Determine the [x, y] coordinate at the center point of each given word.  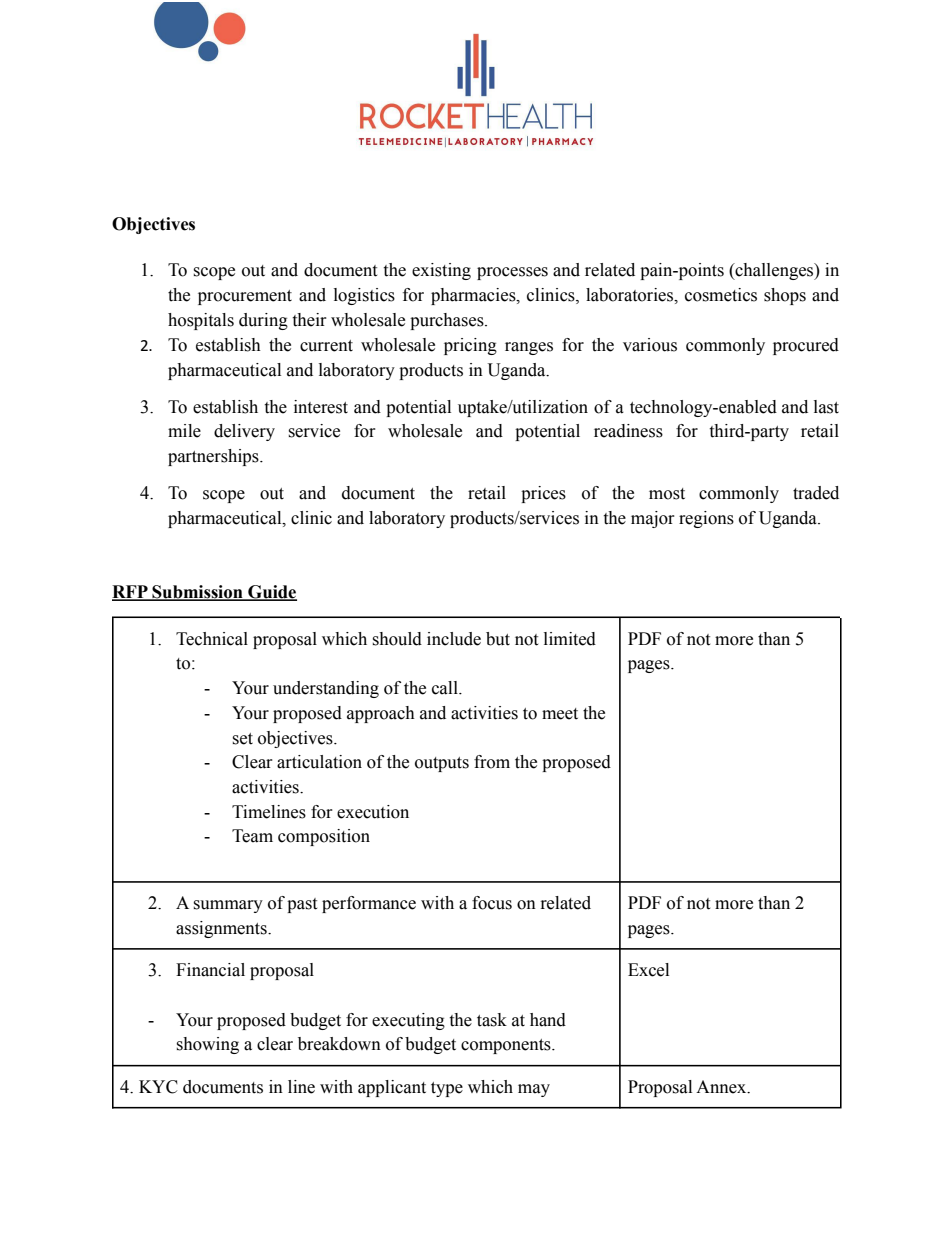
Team [252, 836]
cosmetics [721, 295]
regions [706, 519]
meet [560, 714]
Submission [197, 593]
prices [543, 494]
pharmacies [474, 296]
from [492, 762]
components [507, 1046]
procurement [245, 297]
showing [207, 1045]
